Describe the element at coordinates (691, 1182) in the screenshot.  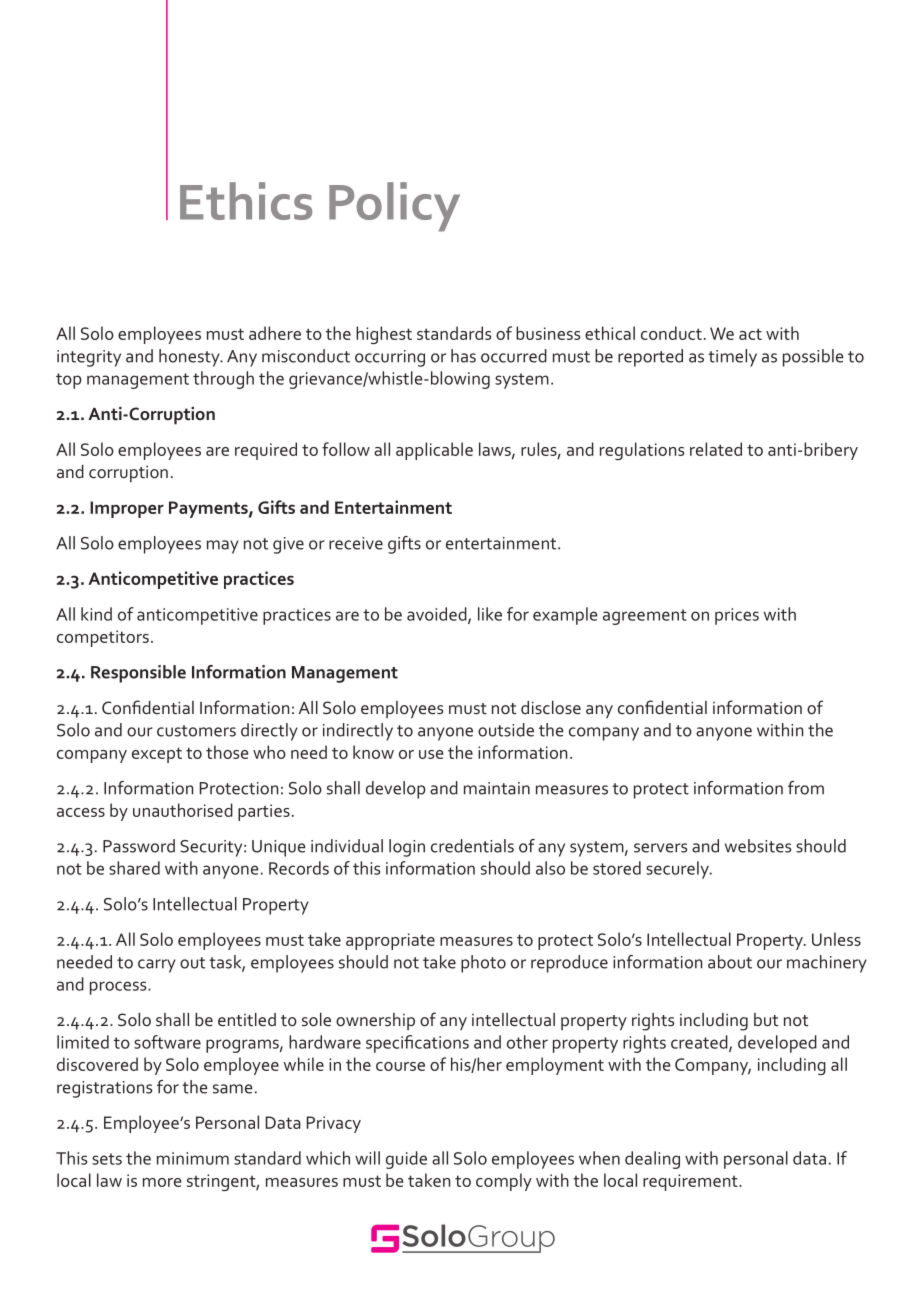
I see `requirement` at that location.
